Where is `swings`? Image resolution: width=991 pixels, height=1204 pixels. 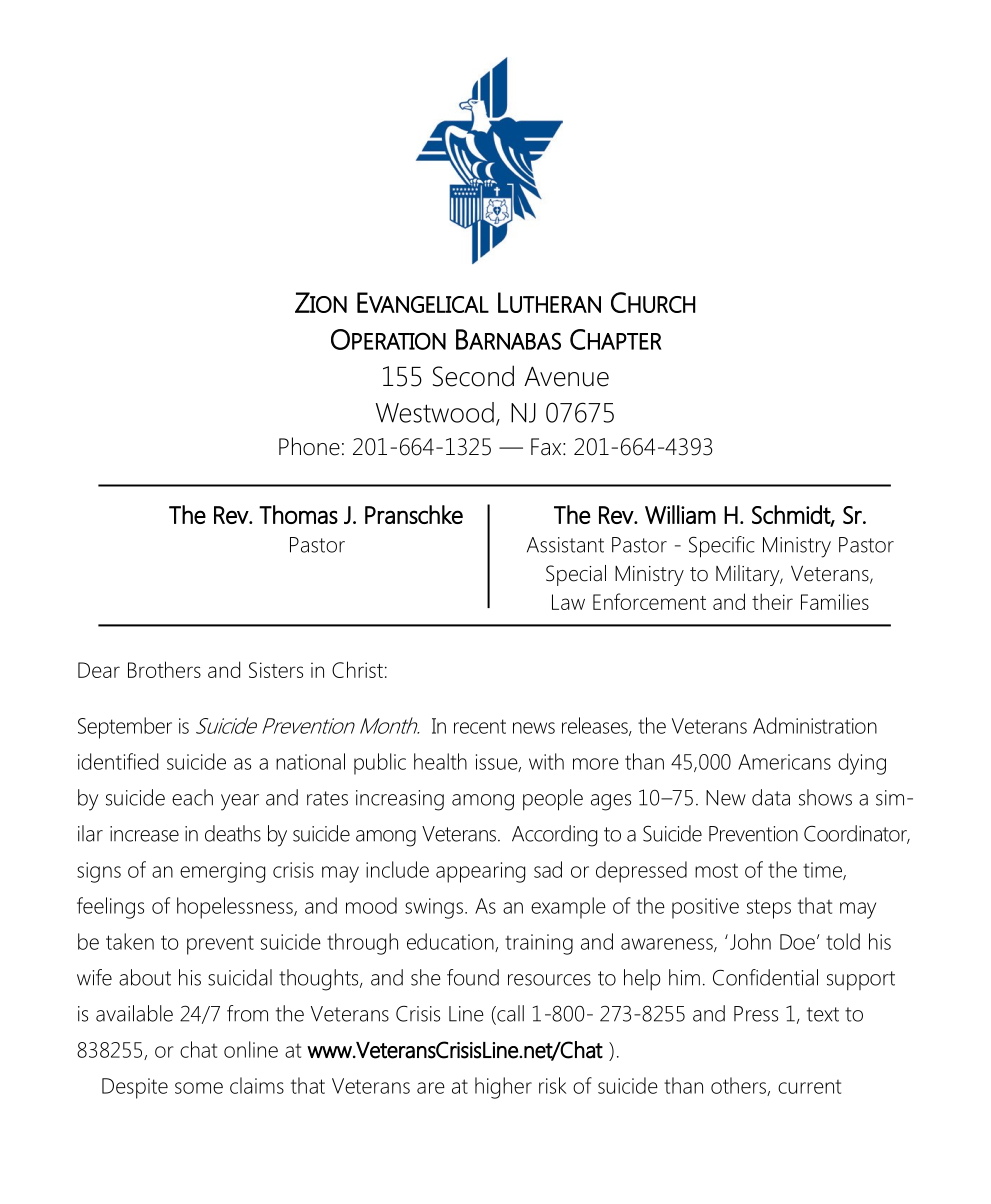 swings is located at coordinates (434, 908).
